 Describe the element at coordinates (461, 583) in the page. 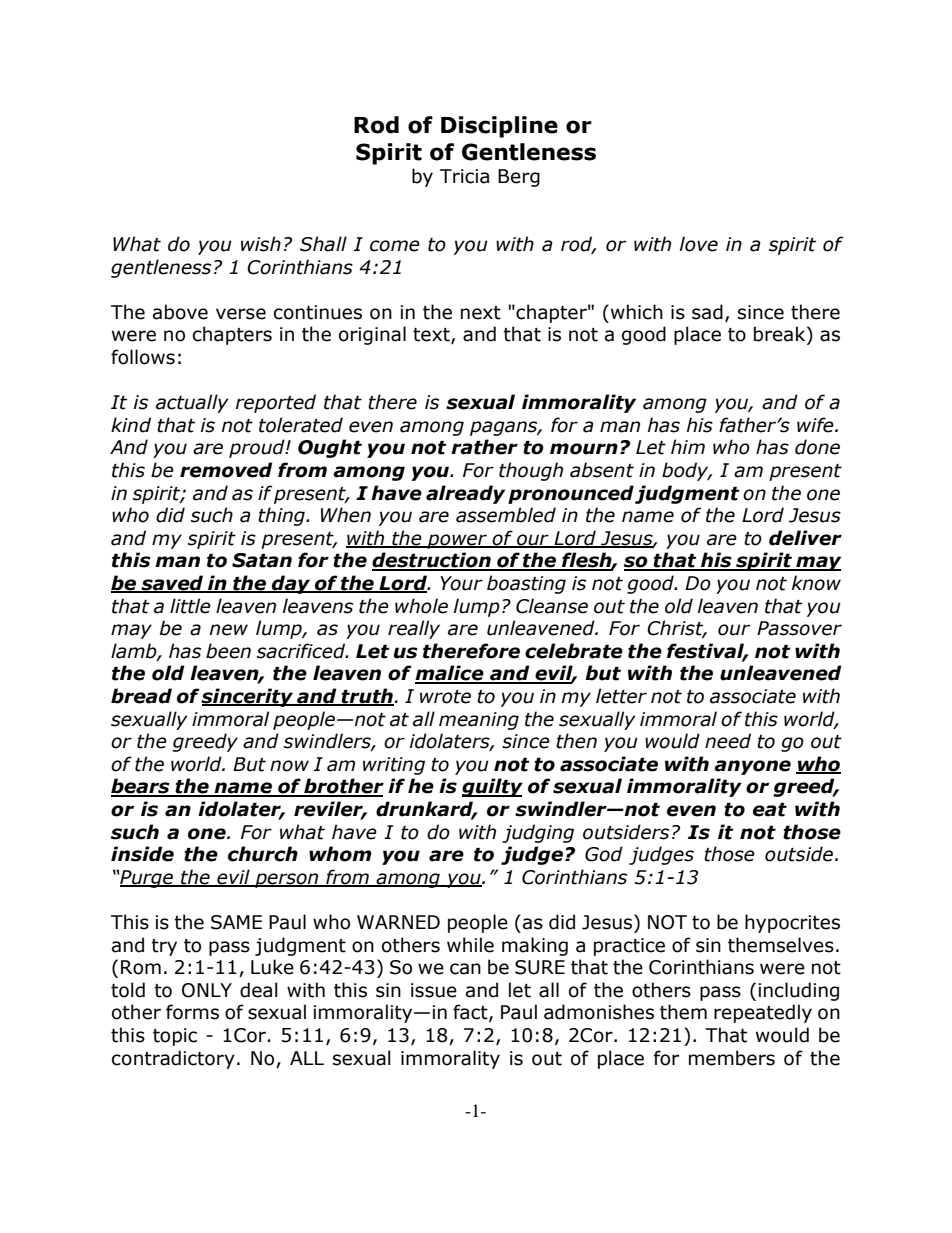

I see `Your` at that location.
